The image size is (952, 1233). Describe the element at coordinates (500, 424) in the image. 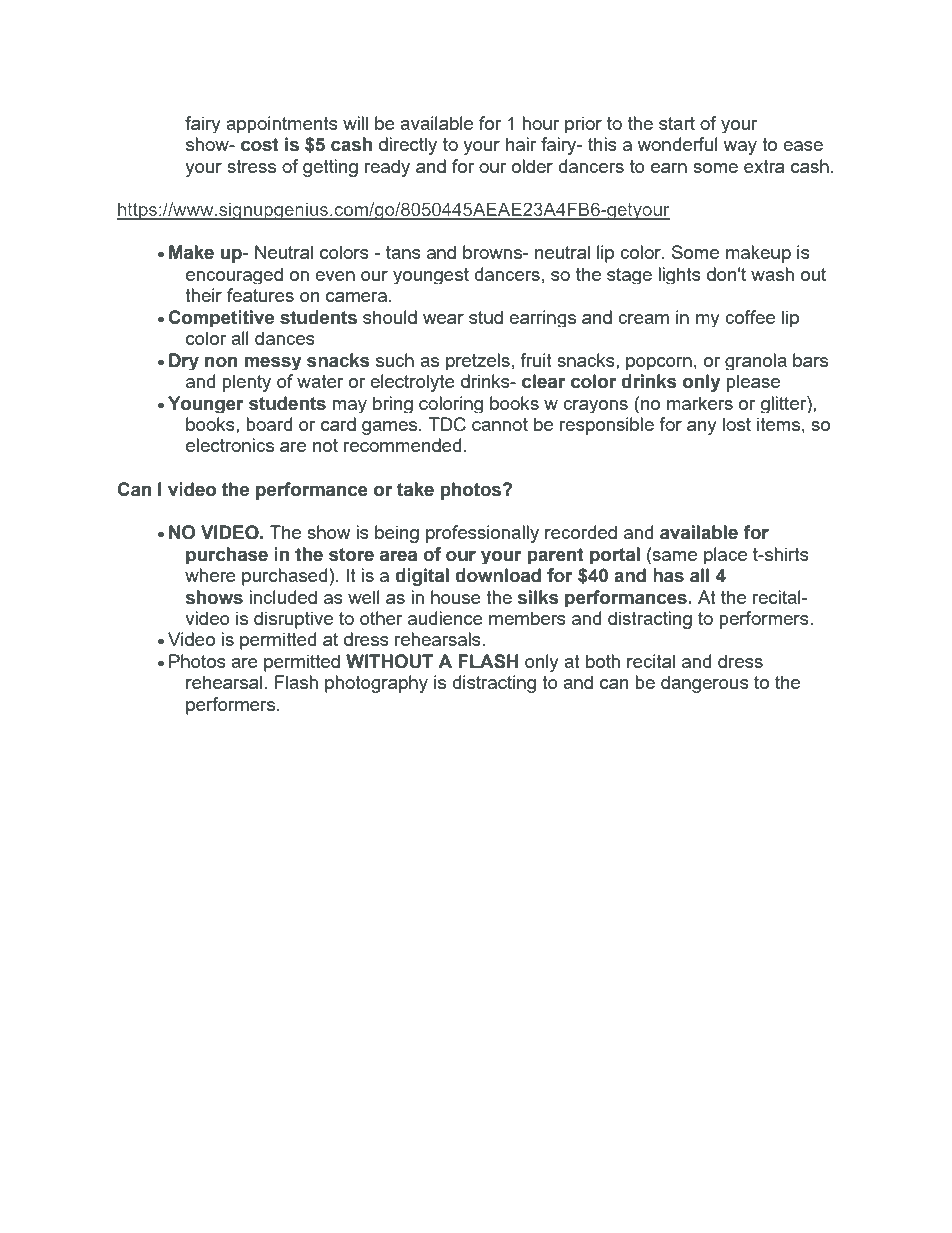

I see `cannot` at that location.
